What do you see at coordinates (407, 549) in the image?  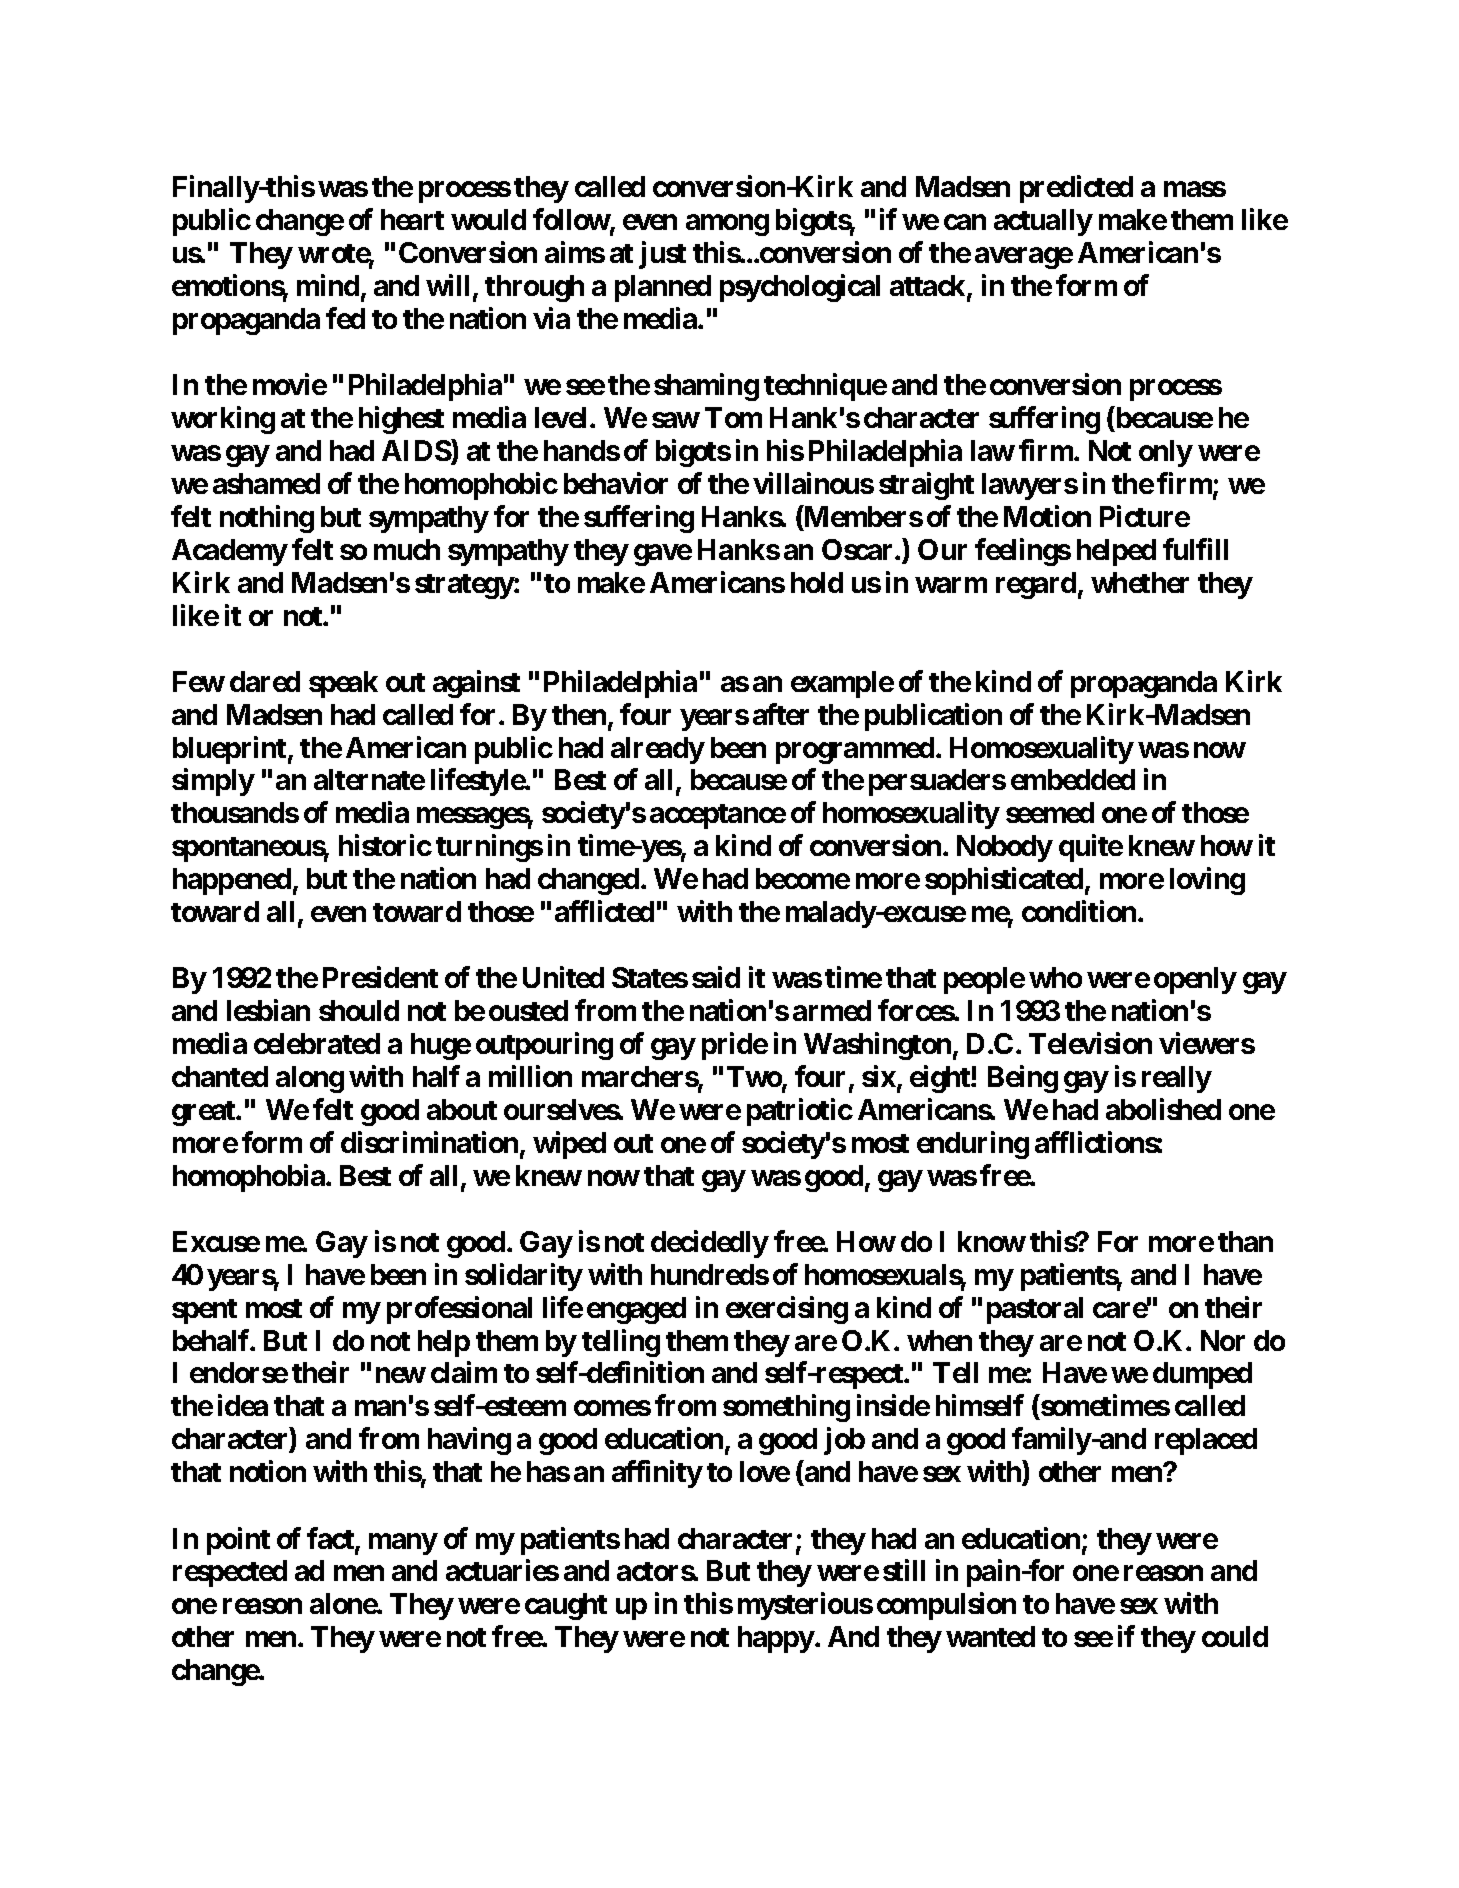 I see `much` at bounding box center [407, 549].
